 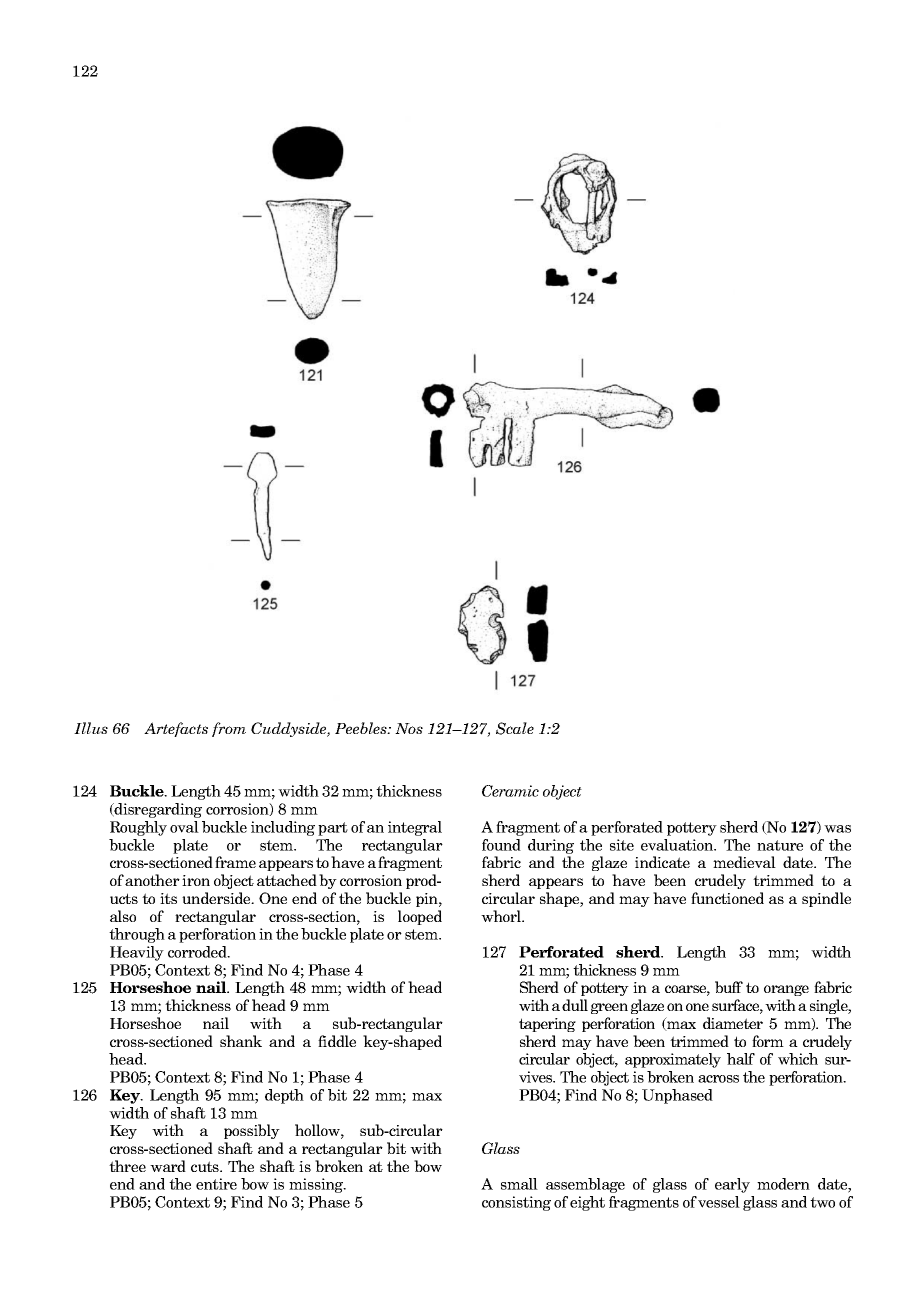 What do you see at coordinates (420, 917) in the image?
I see `looped` at bounding box center [420, 917].
